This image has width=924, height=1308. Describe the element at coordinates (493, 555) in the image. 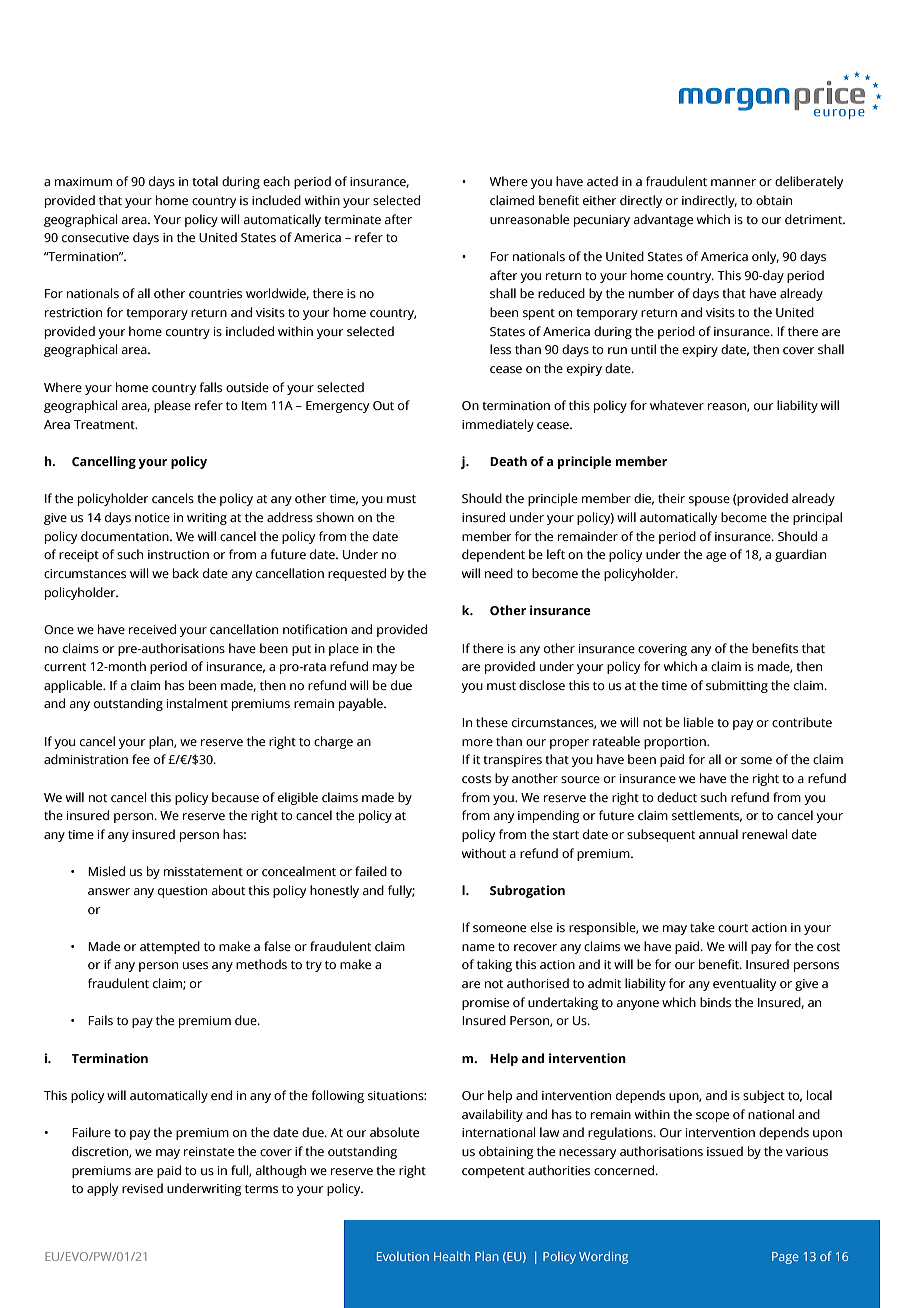

I see `dependent` at that location.
